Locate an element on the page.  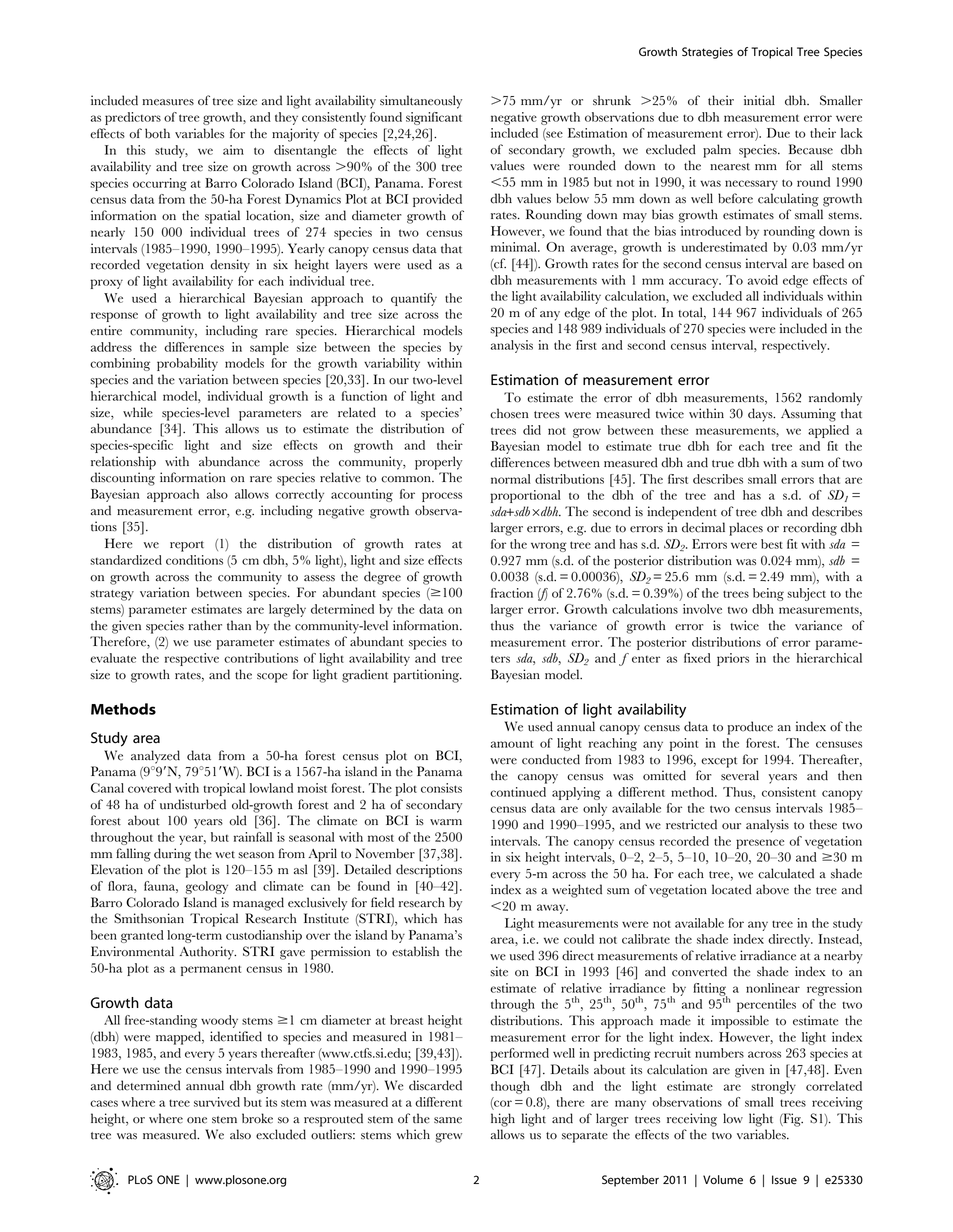
initial is located at coordinates (759, 100).
